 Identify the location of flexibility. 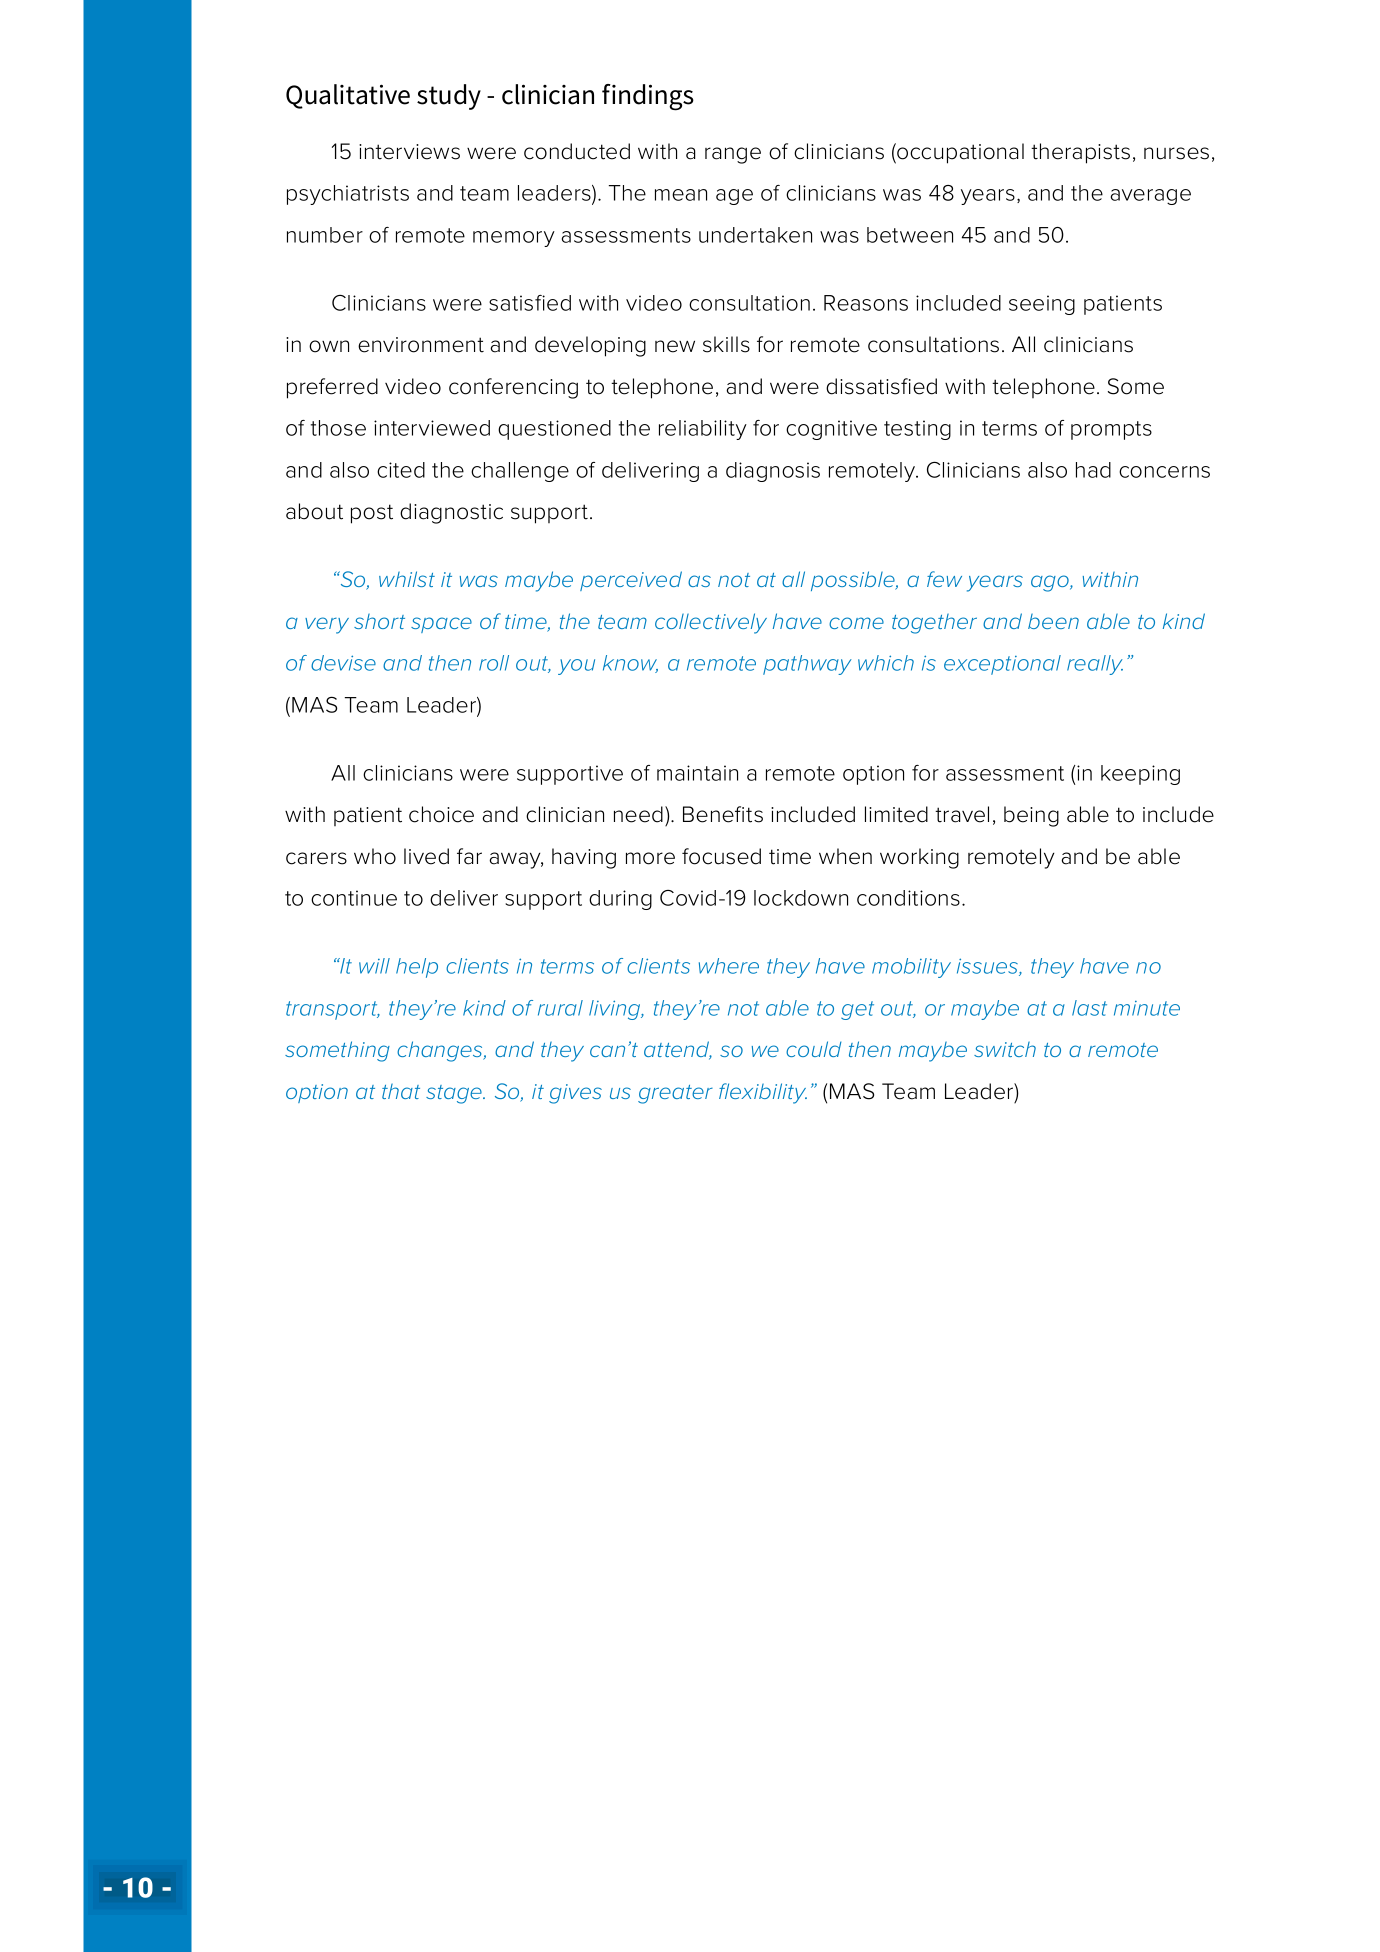
(763, 1093).
